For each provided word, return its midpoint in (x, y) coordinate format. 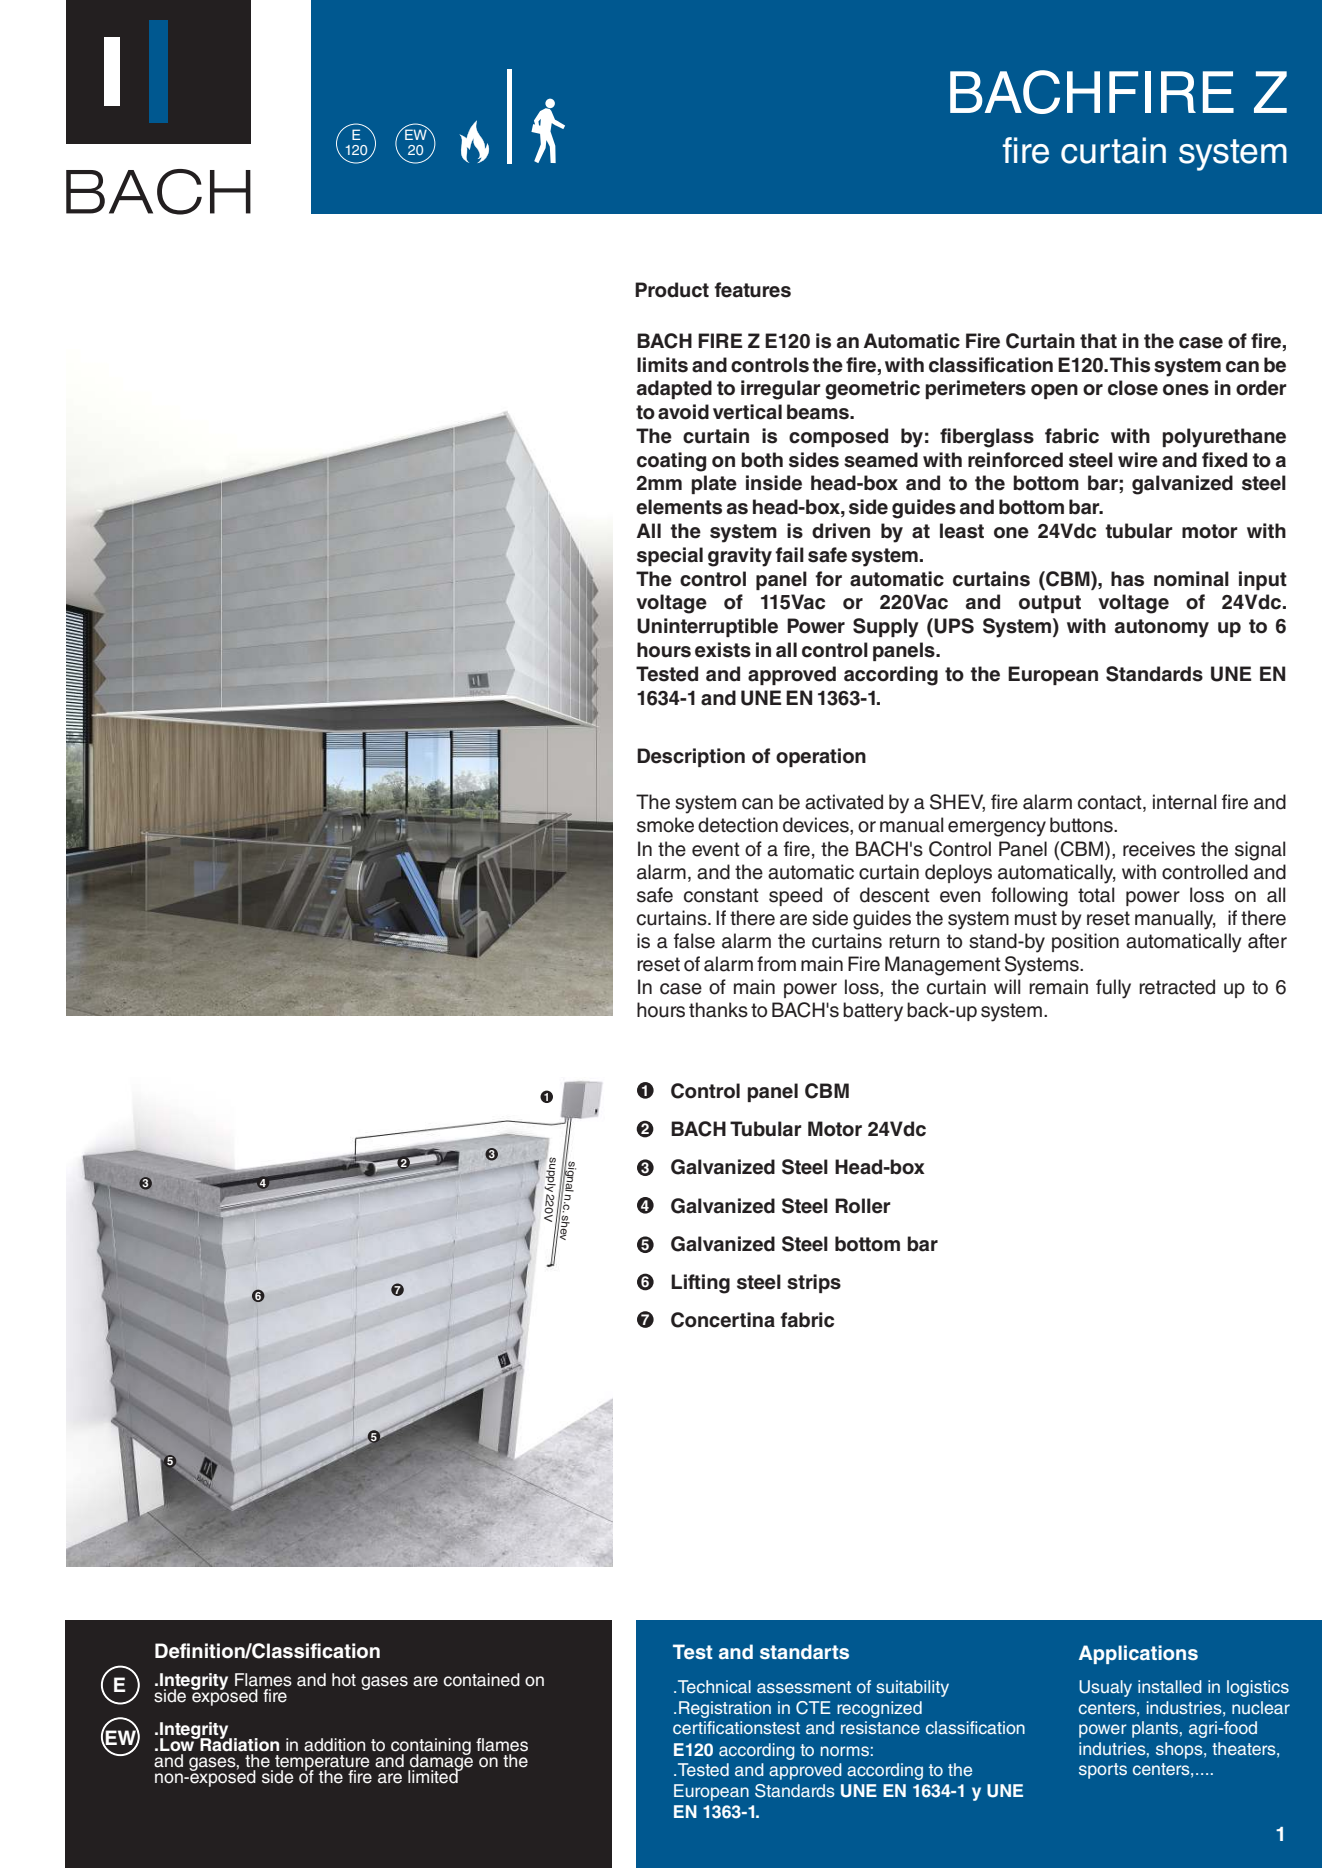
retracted (1177, 987)
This (1130, 365)
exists (723, 650)
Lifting (700, 1284)
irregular (781, 390)
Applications (1138, 1654)
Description (691, 757)
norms (845, 1751)
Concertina (723, 1320)
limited (434, 1776)
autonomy (1162, 628)
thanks (718, 1010)
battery (873, 1012)
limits (662, 365)
